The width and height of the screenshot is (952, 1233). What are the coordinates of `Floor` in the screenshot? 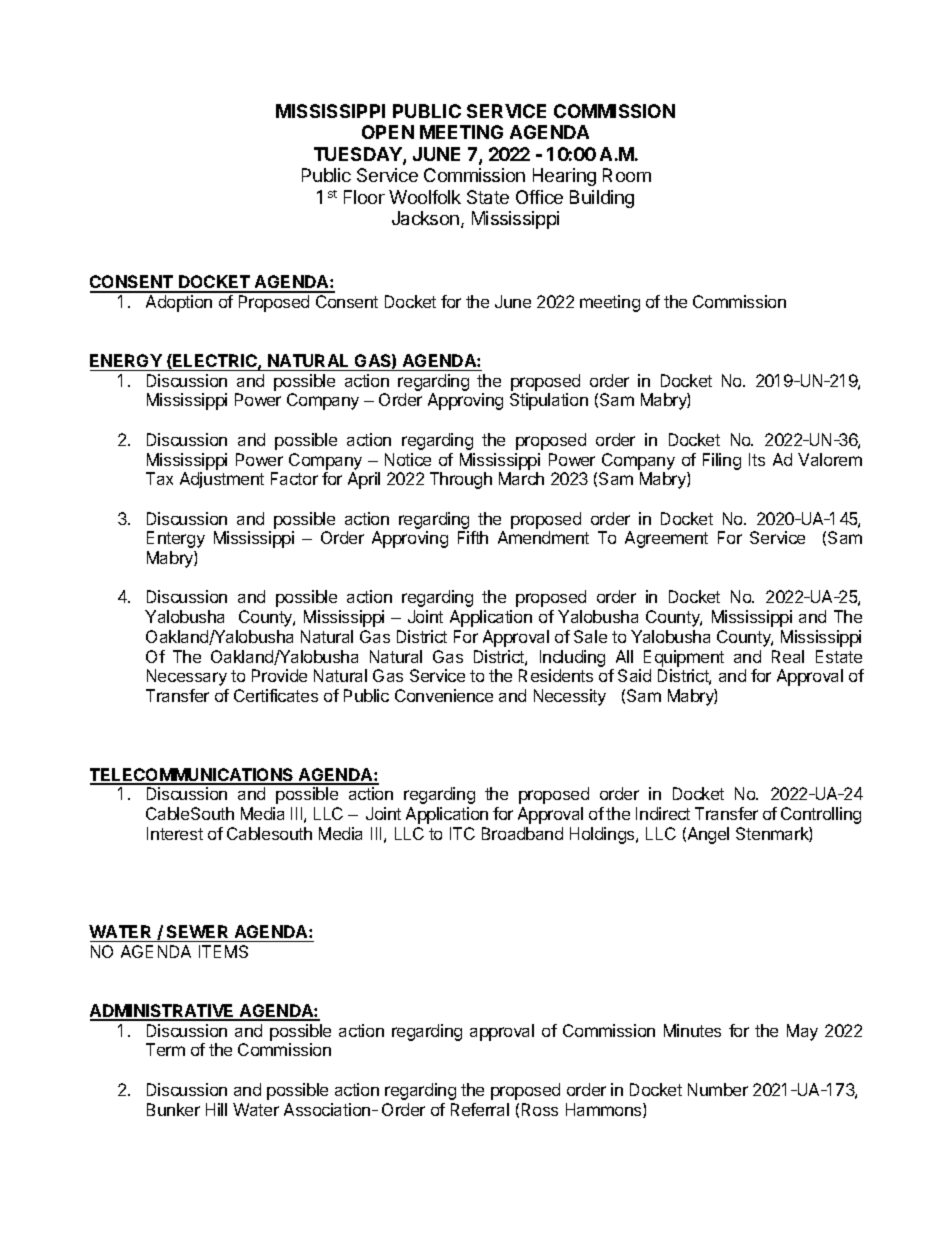 It's located at (364, 197).
